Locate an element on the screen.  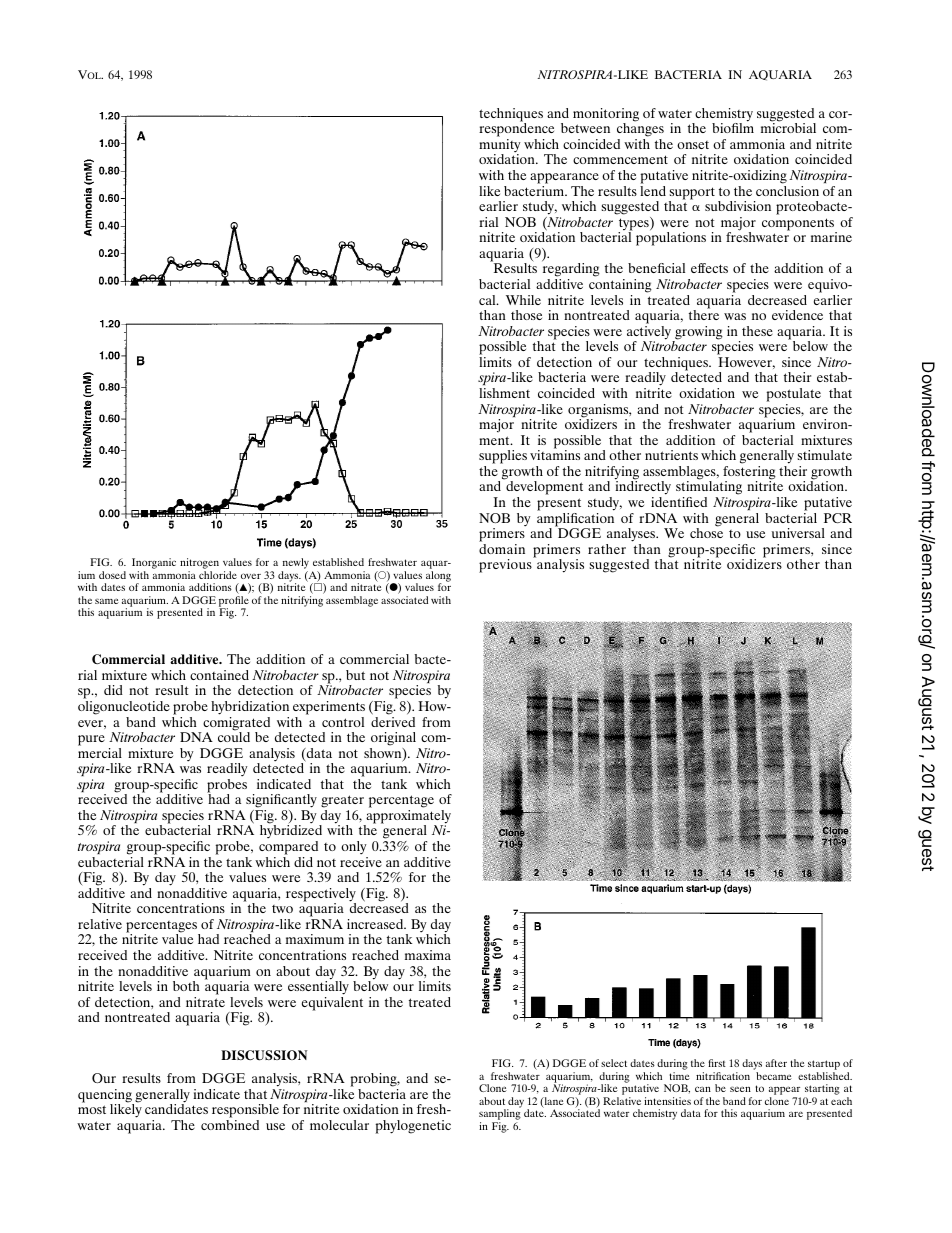
sampling is located at coordinates (500, 1115).
